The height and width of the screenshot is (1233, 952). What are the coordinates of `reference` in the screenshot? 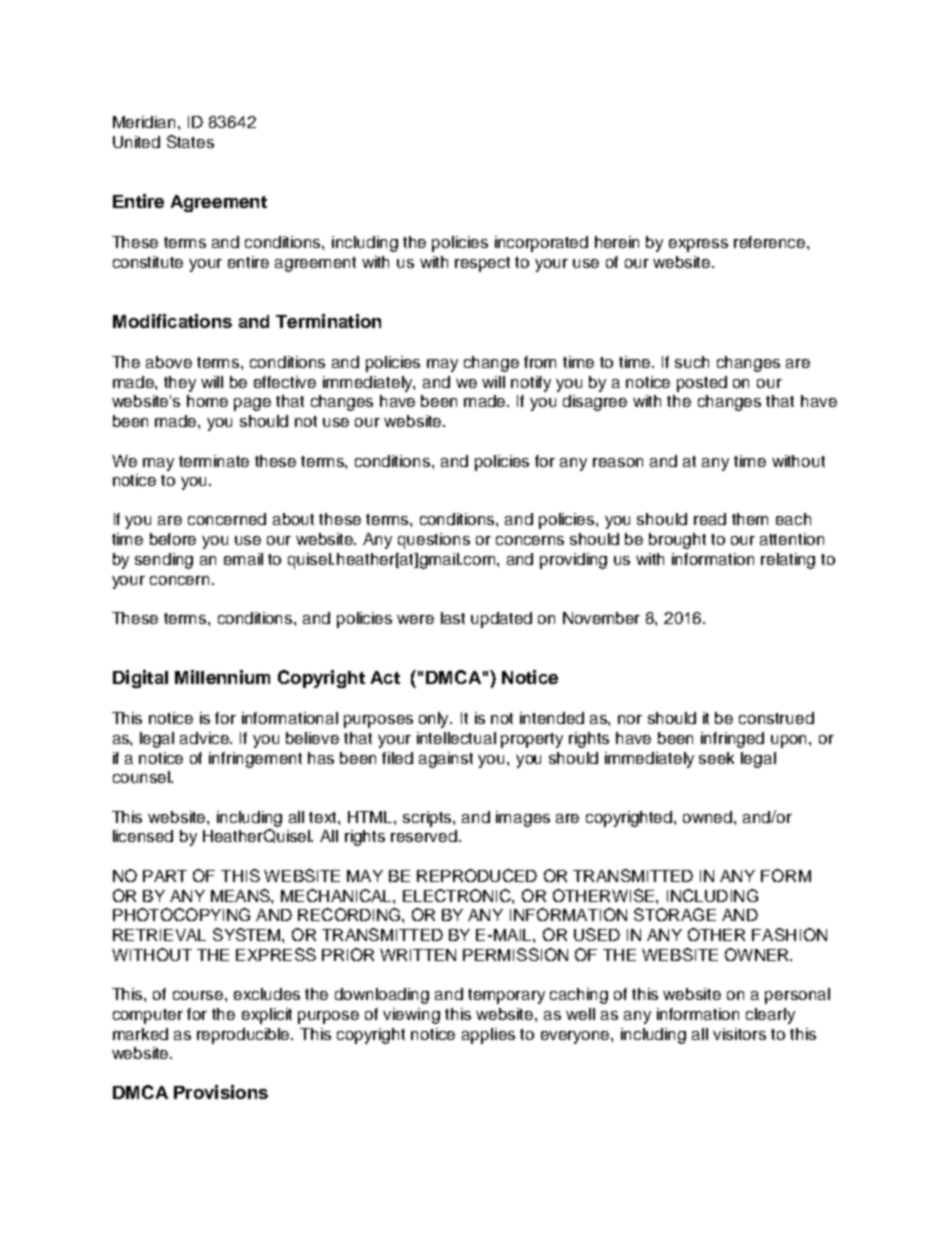 It's located at (771, 242).
